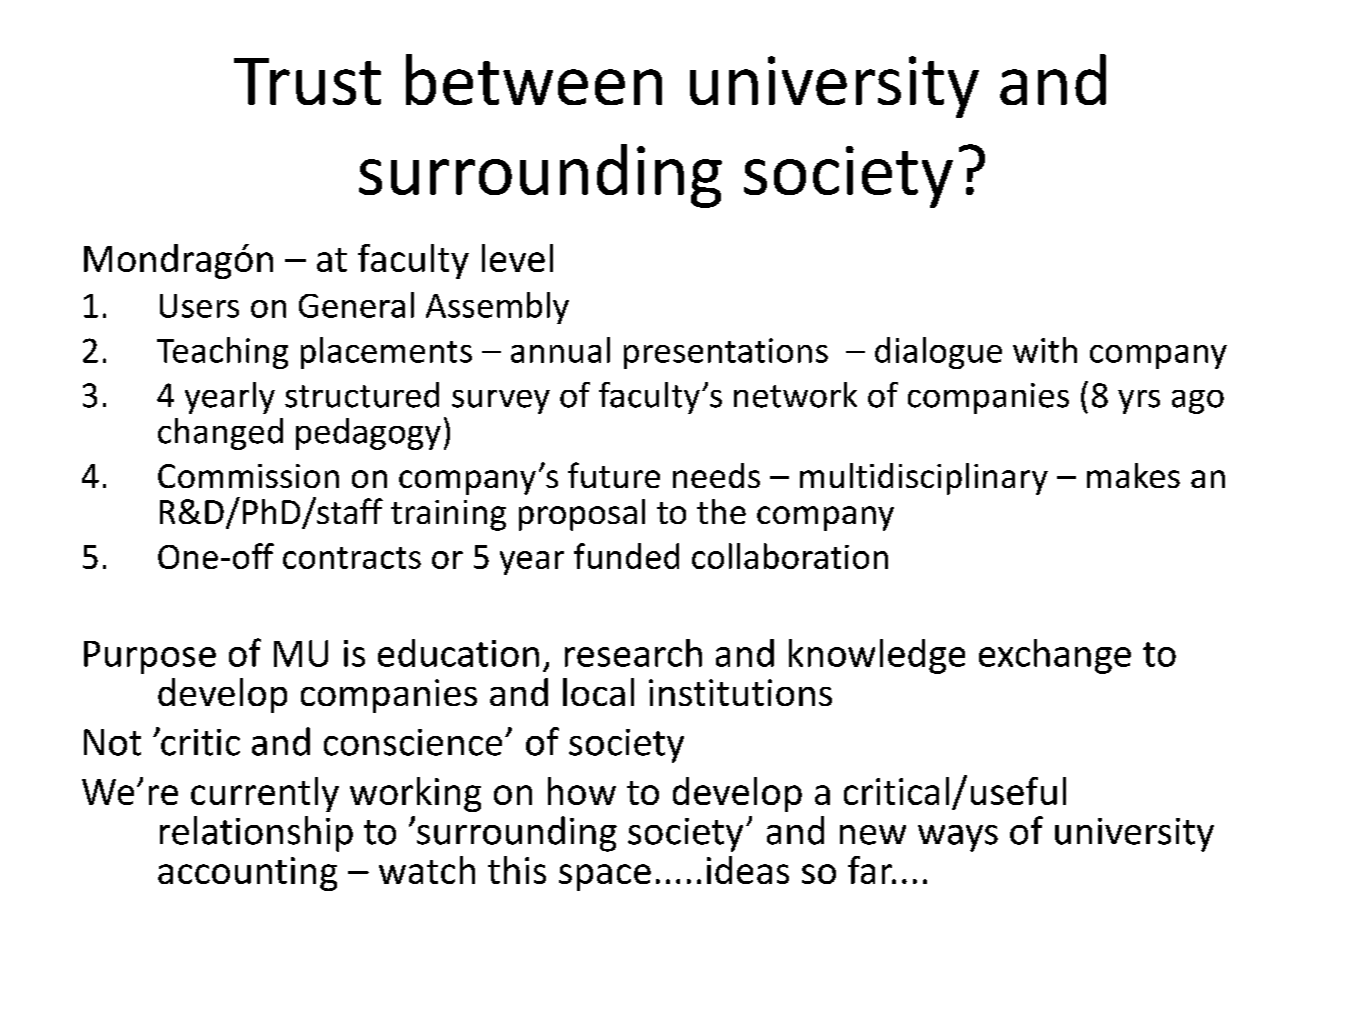  I want to click on level, so click(517, 258).
